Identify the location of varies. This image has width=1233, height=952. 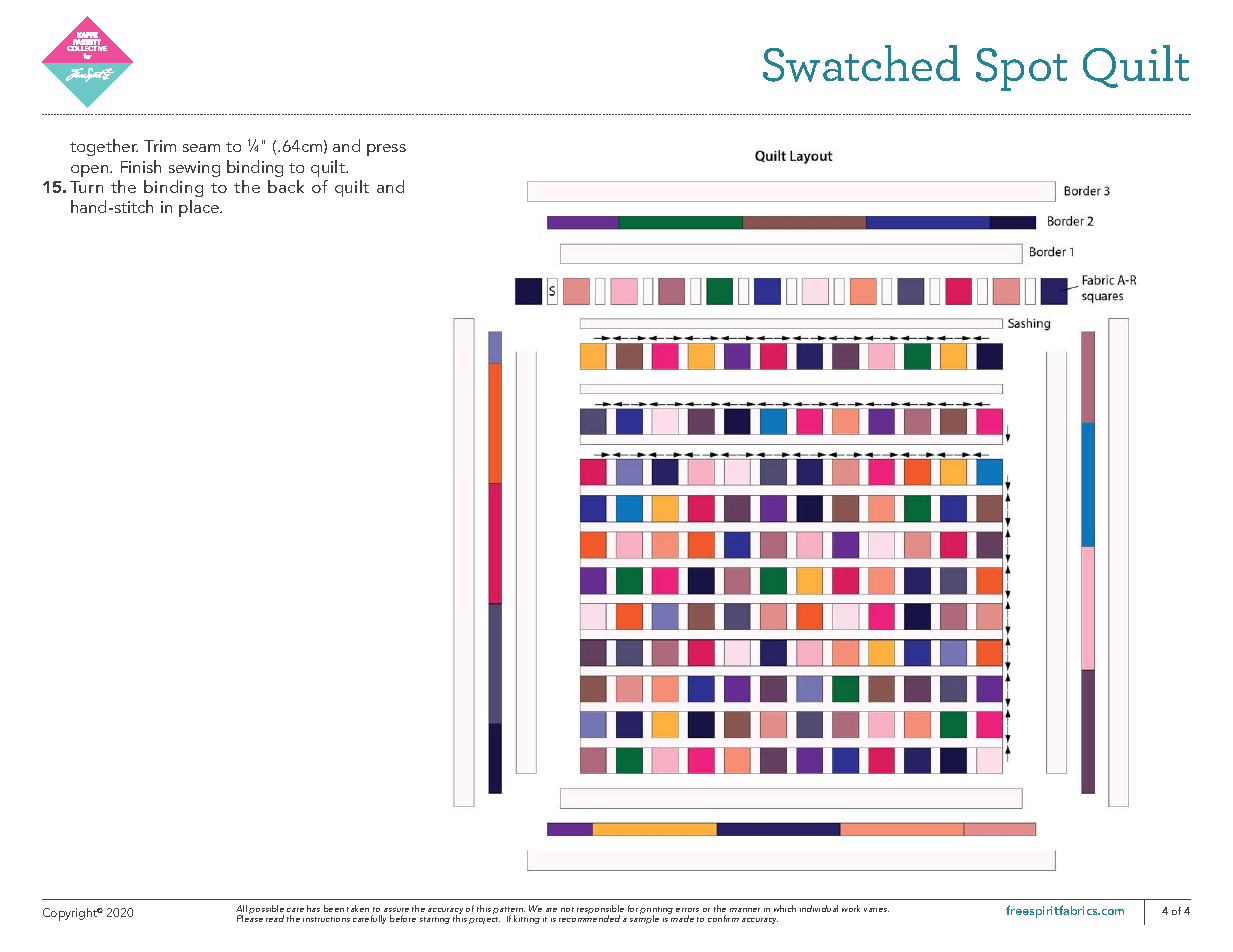
(876, 910).
